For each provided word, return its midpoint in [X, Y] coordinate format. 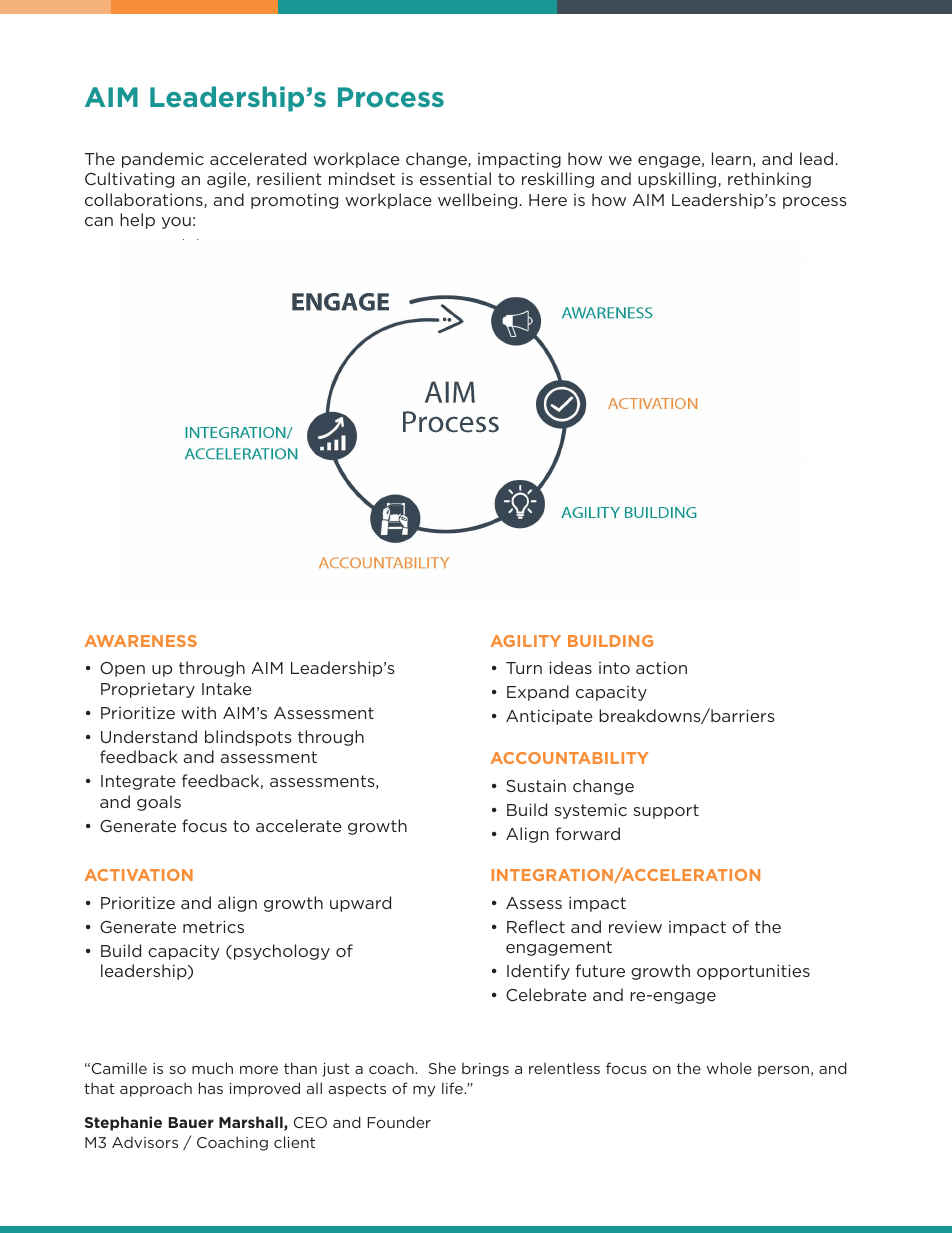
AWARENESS [141, 641]
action [661, 667]
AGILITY [526, 641]
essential [455, 178]
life [453, 1088]
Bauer [191, 1122]
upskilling [678, 180]
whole [729, 1068]
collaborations [145, 200]
